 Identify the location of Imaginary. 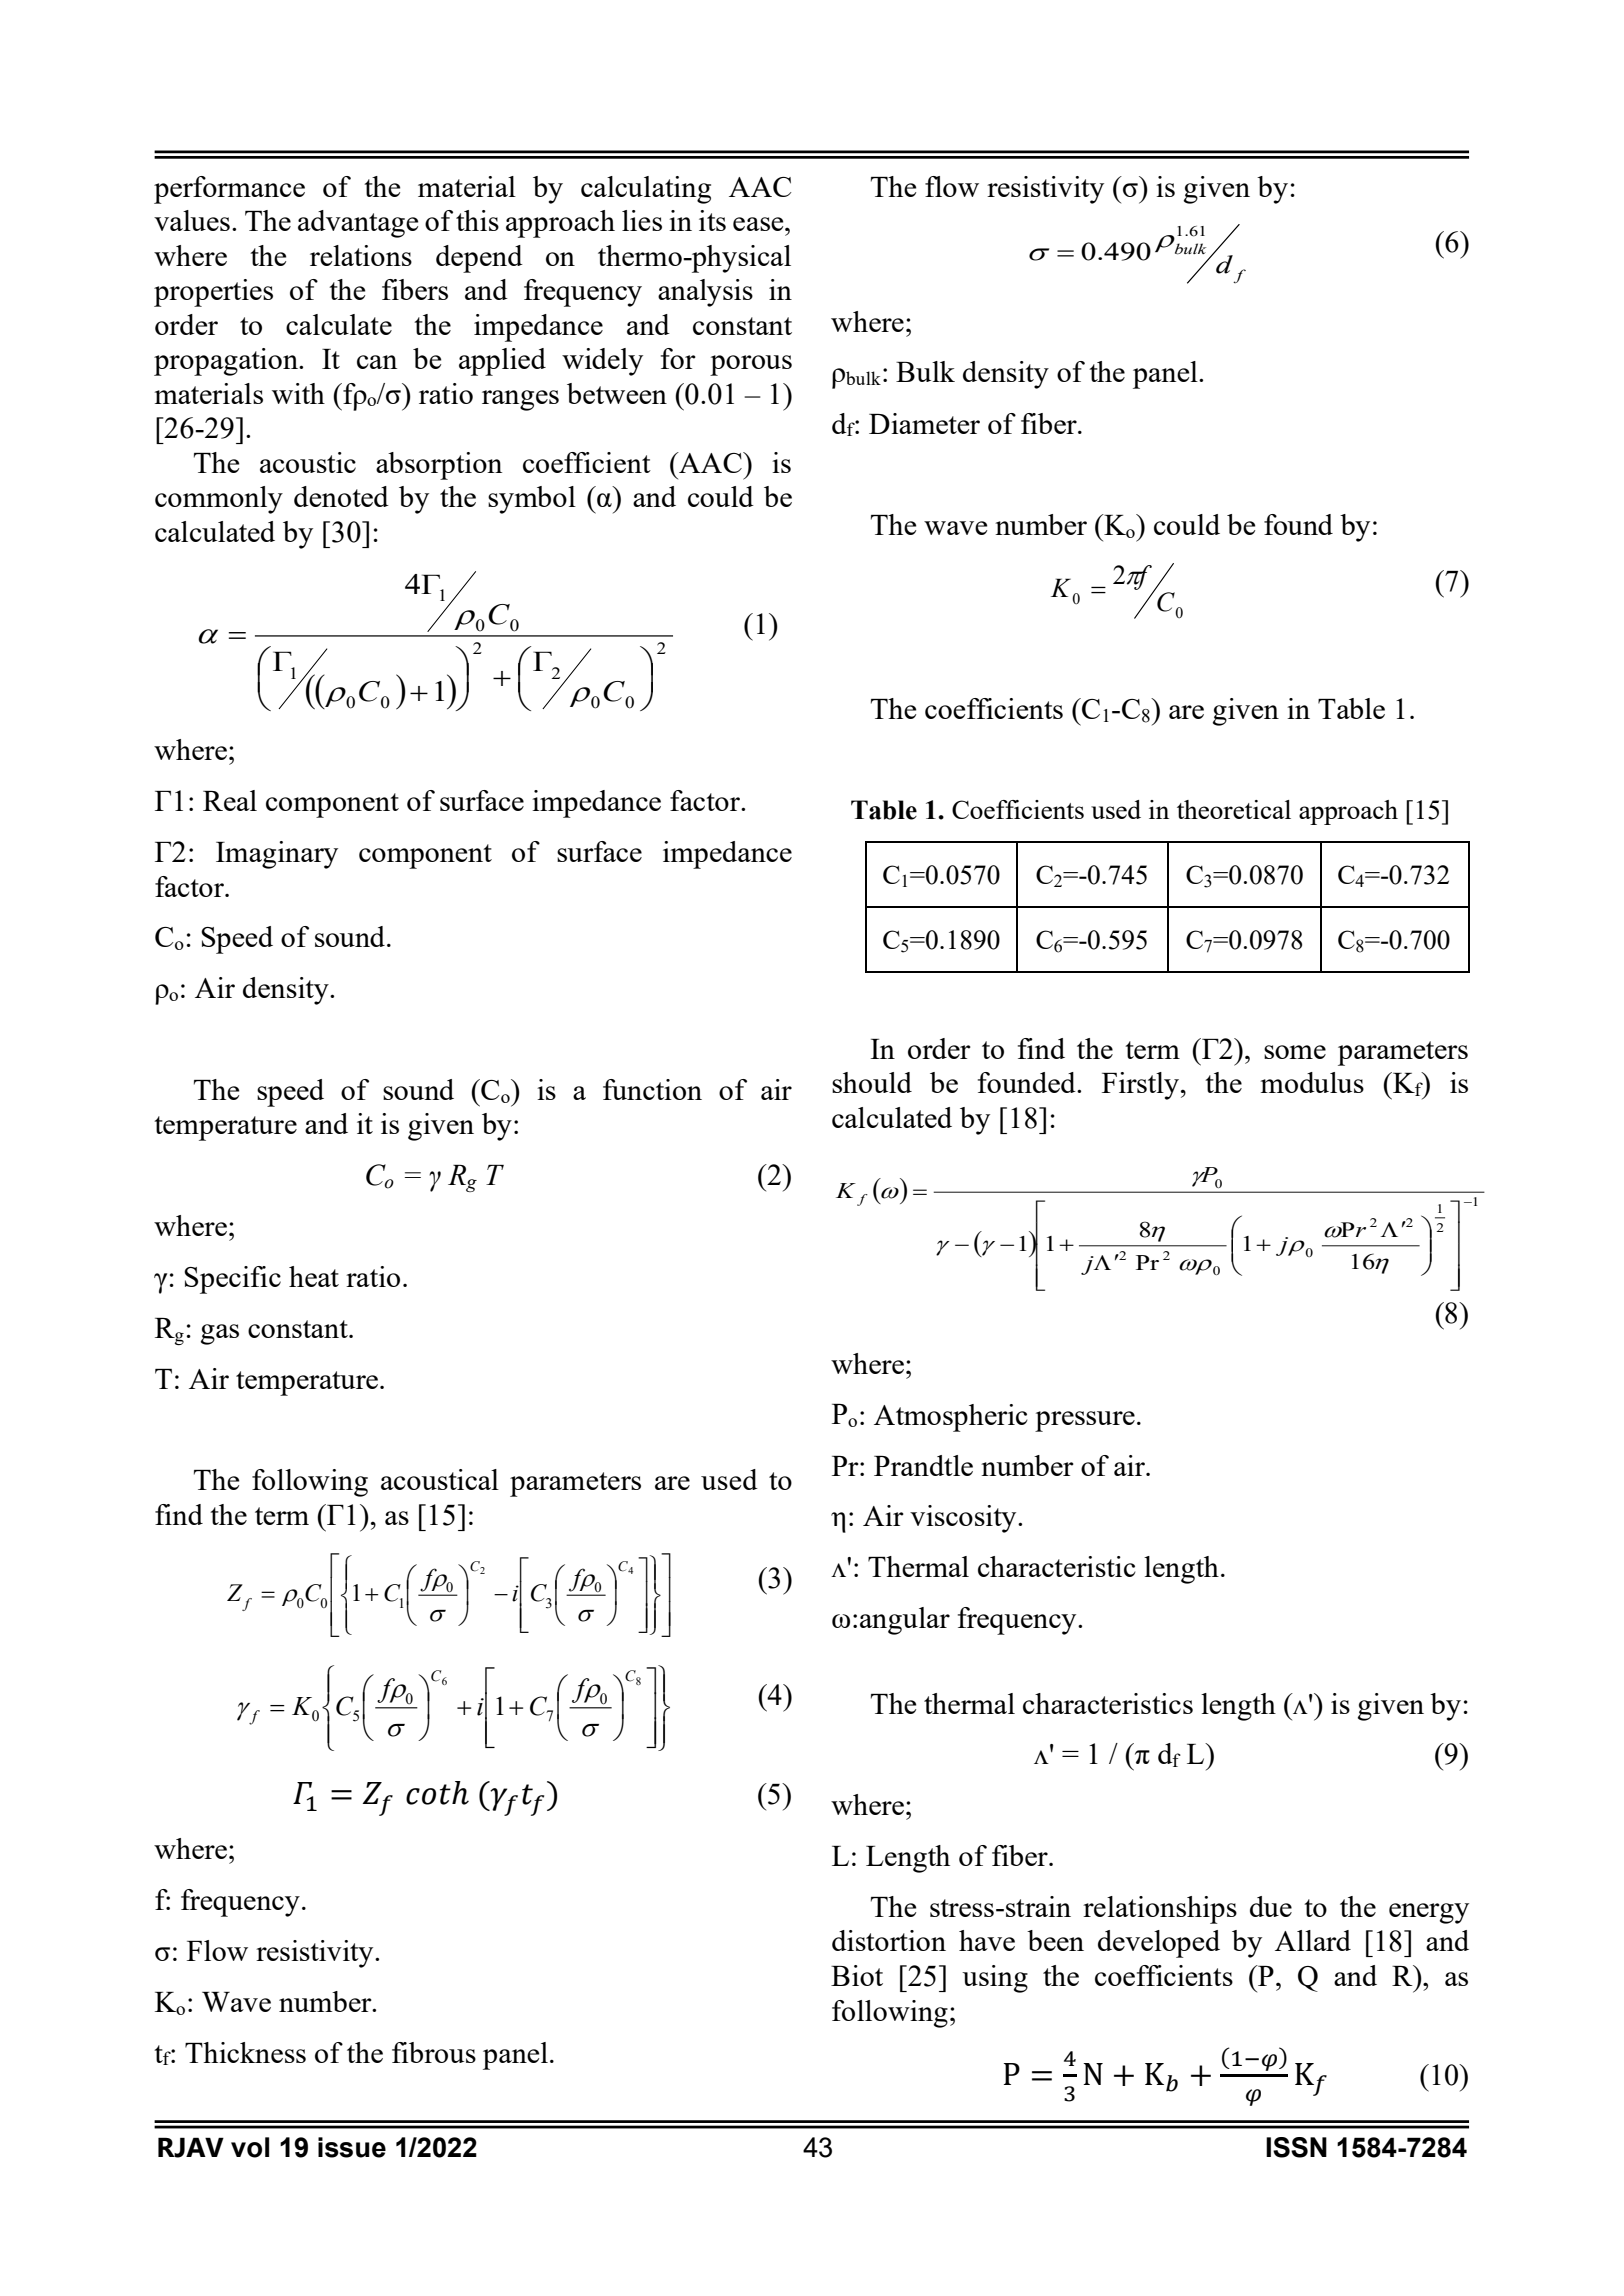
(277, 855).
